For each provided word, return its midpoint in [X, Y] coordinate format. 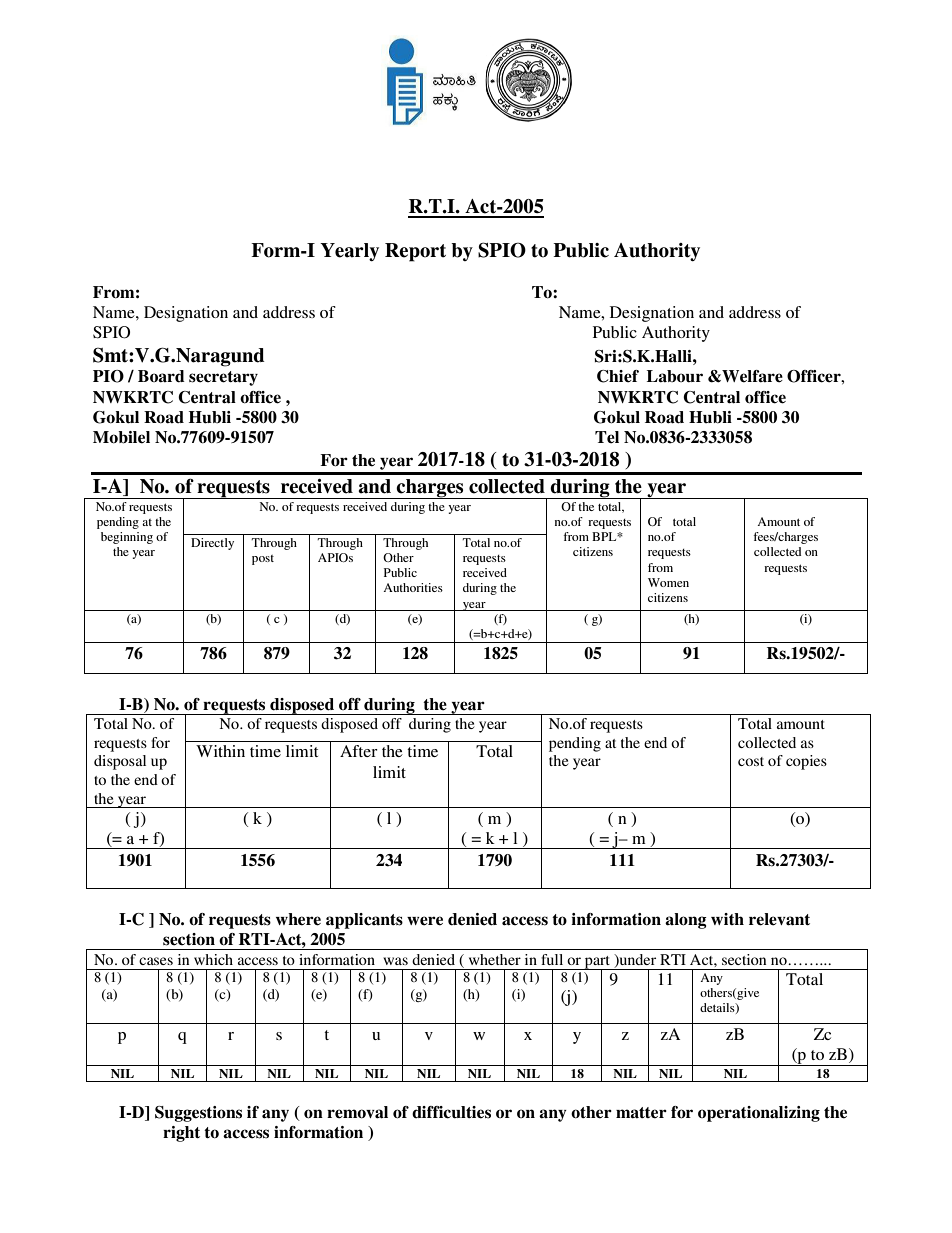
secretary [223, 378]
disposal [120, 762]
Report [415, 252]
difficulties [451, 1112]
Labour [675, 376]
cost [751, 761]
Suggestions [198, 1114]
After [359, 751]
